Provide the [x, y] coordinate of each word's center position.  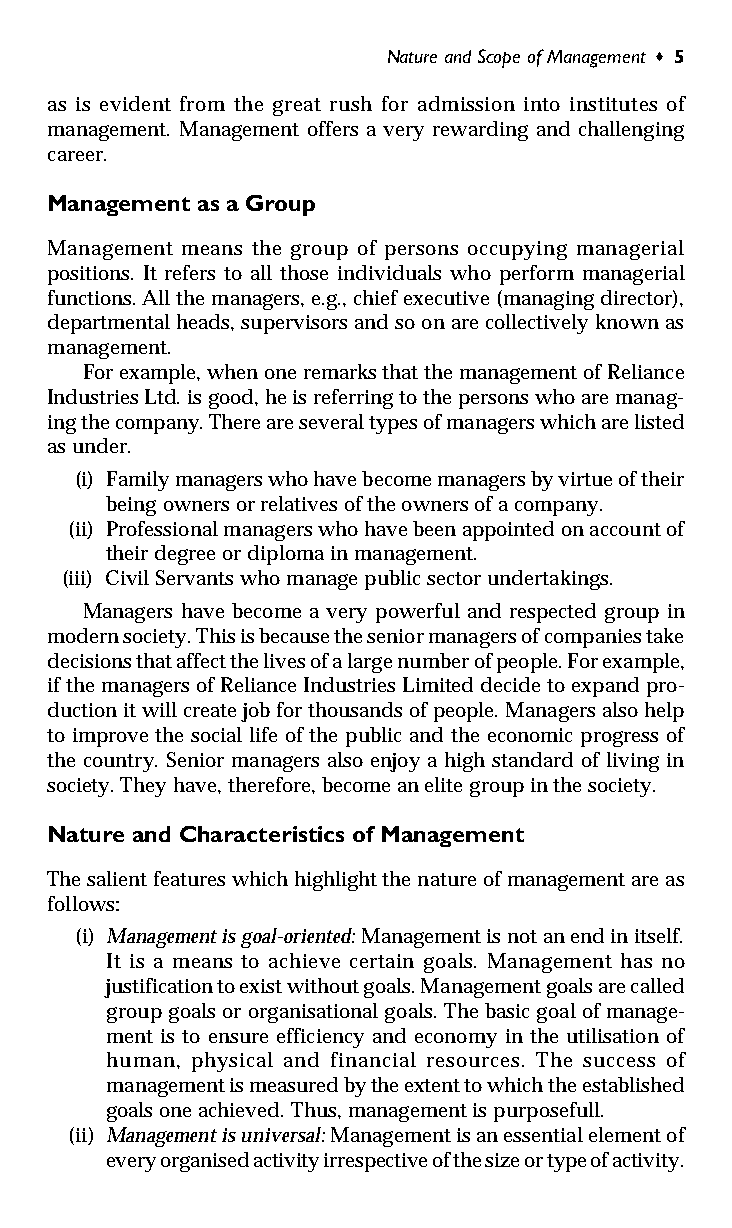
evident [135, 103]
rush [351, 103]
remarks [340, 371]
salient [117, 878]
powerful [418, 613]
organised [205, 1162]
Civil [127, 577]
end [587, 935]
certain [382, 961]
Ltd [162, 396]
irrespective [375, 1162]
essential [543, 1134]
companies [593, 638]
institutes [613, 104]
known [627, 321]
